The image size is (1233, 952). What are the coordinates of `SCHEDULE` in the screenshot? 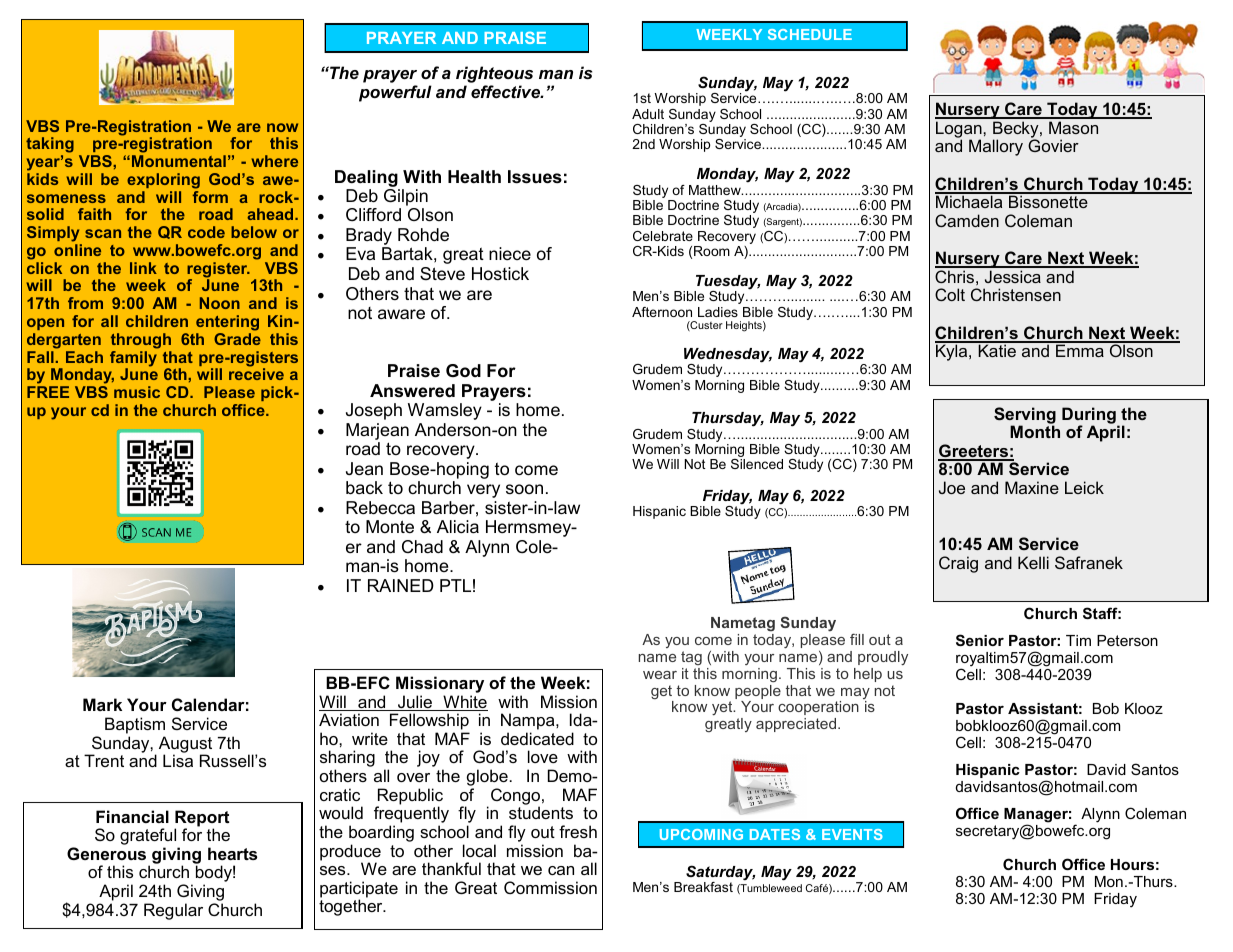 It's located at (810, 34).
